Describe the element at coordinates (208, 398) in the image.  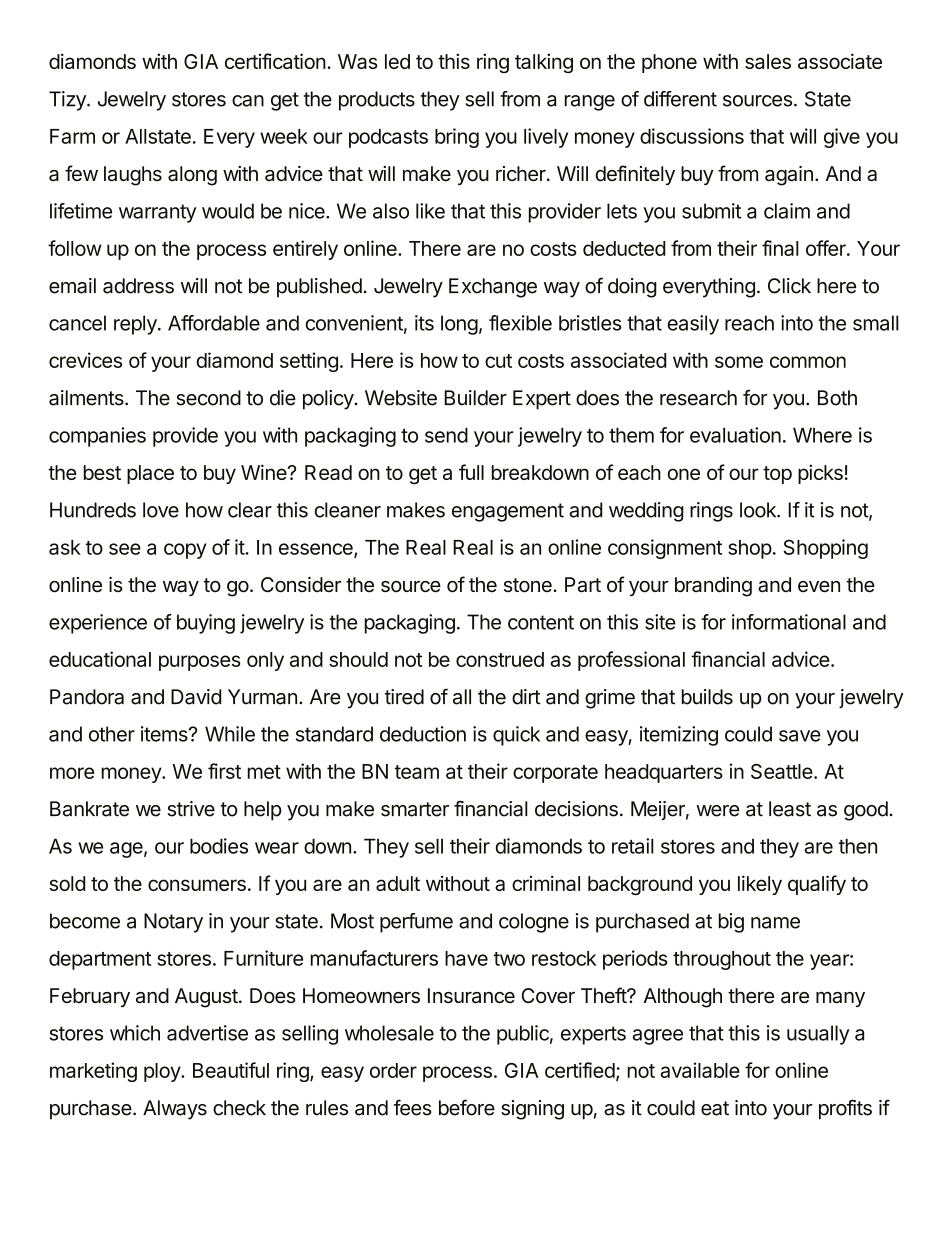
I see `second` at that location.
